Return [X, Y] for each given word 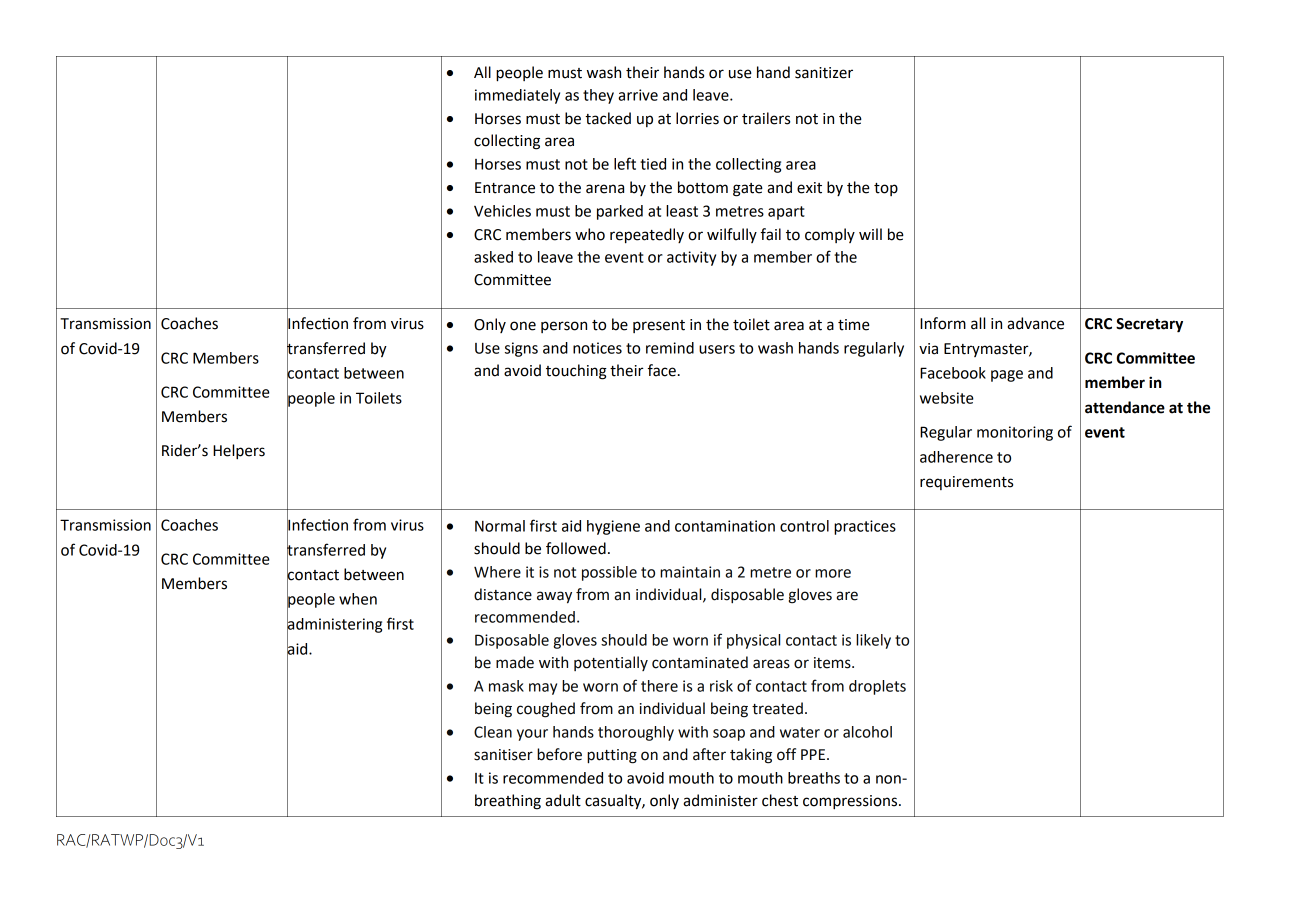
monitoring [1015, 433]
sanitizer [824, 73]
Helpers [239, 452]
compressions [851, 802]
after [709, 754]
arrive [638, 95]
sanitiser [503, 755]
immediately [517, 96]
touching [576, 372]
